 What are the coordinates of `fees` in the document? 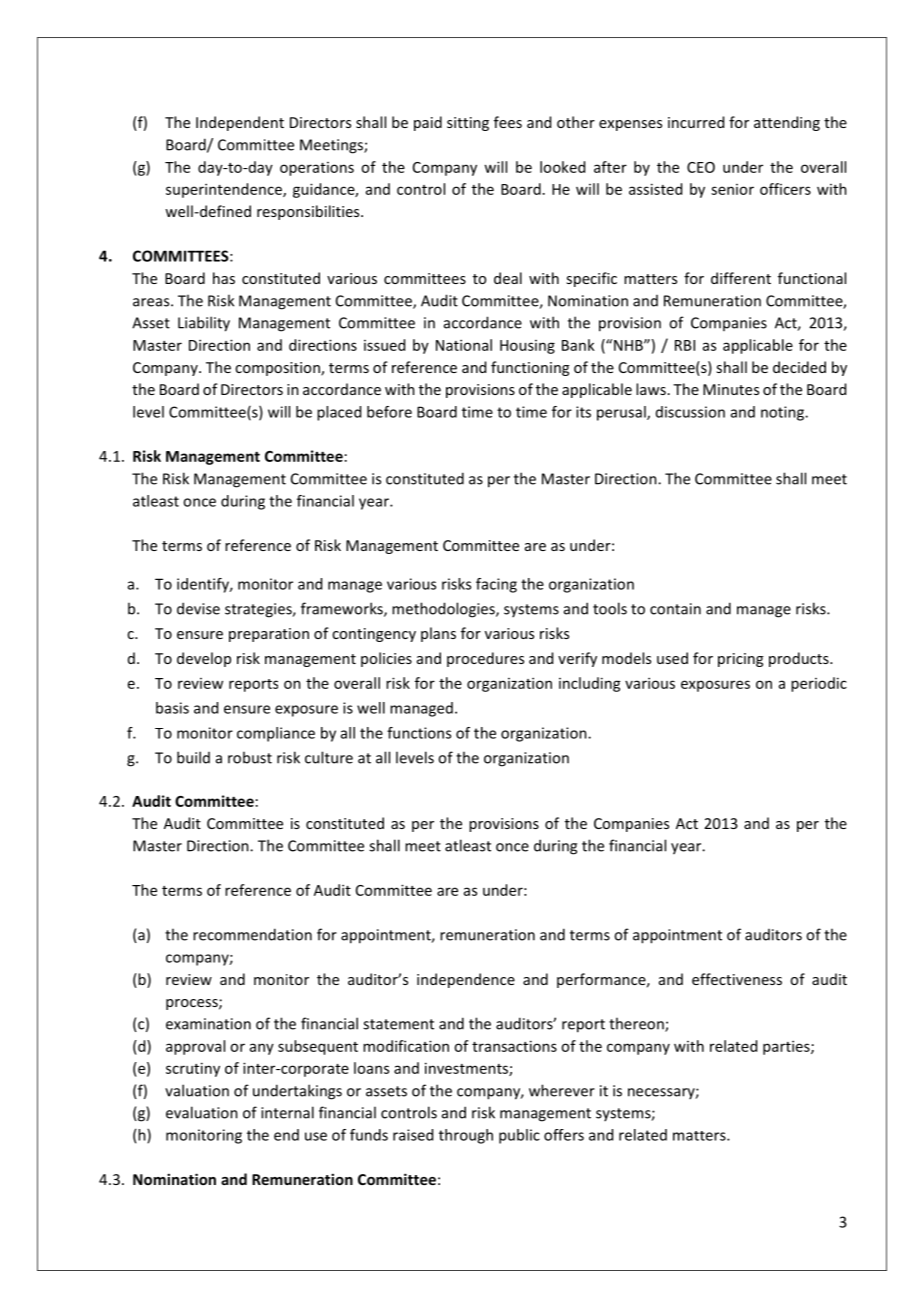 It's located at (508, 122).
